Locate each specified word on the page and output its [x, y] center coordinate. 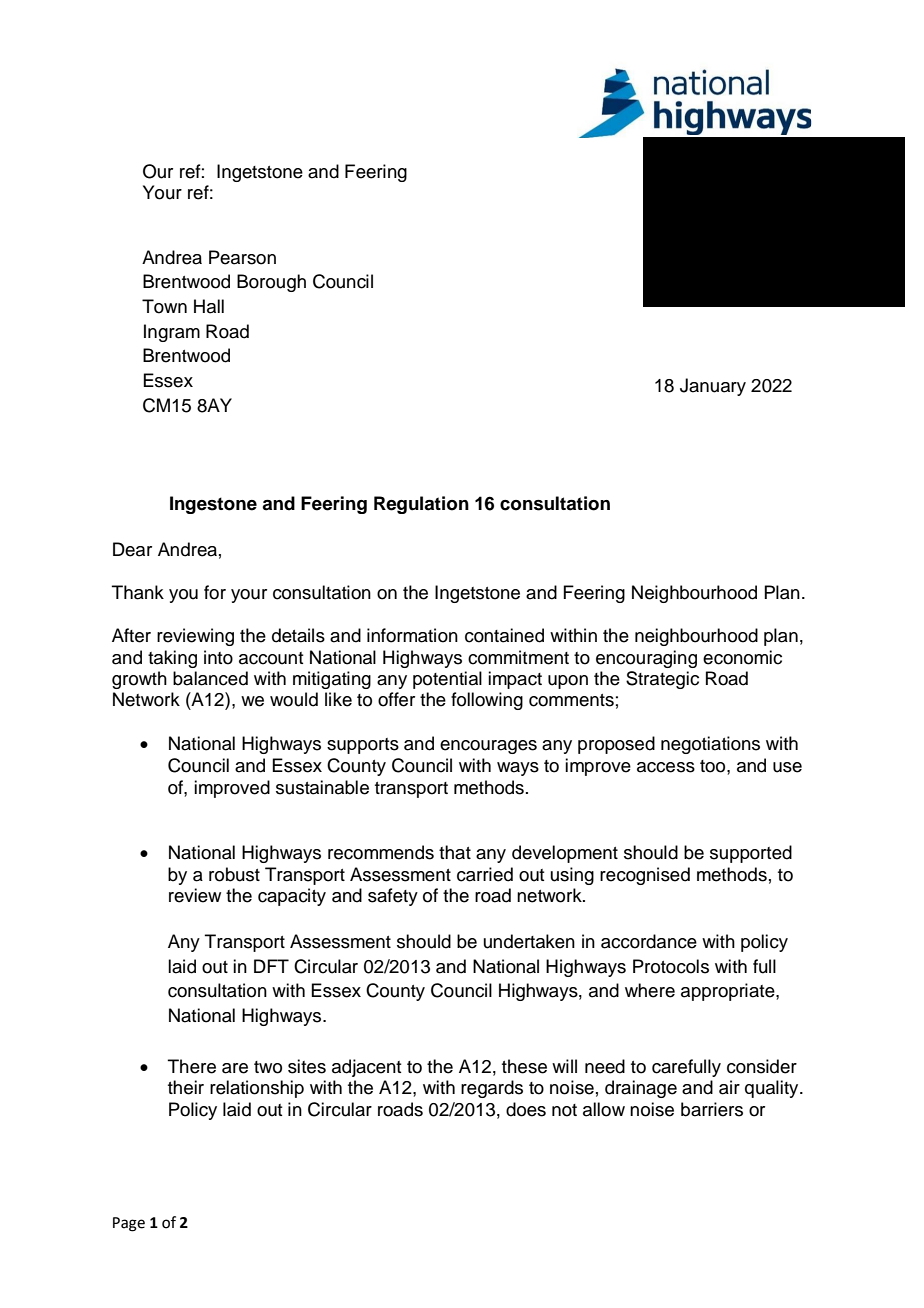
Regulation [421, 505]
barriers [712, 1109]
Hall [209, 306]
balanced [210, 678]
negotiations [710, 745]
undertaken [529, 941]
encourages [488, 747]
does [526, 1109]
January [713, 387]
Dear [132, 549]
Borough [271, 283]
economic [742, 657]
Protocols [671, 966]
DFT [271, 966]
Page [129, 1224]
